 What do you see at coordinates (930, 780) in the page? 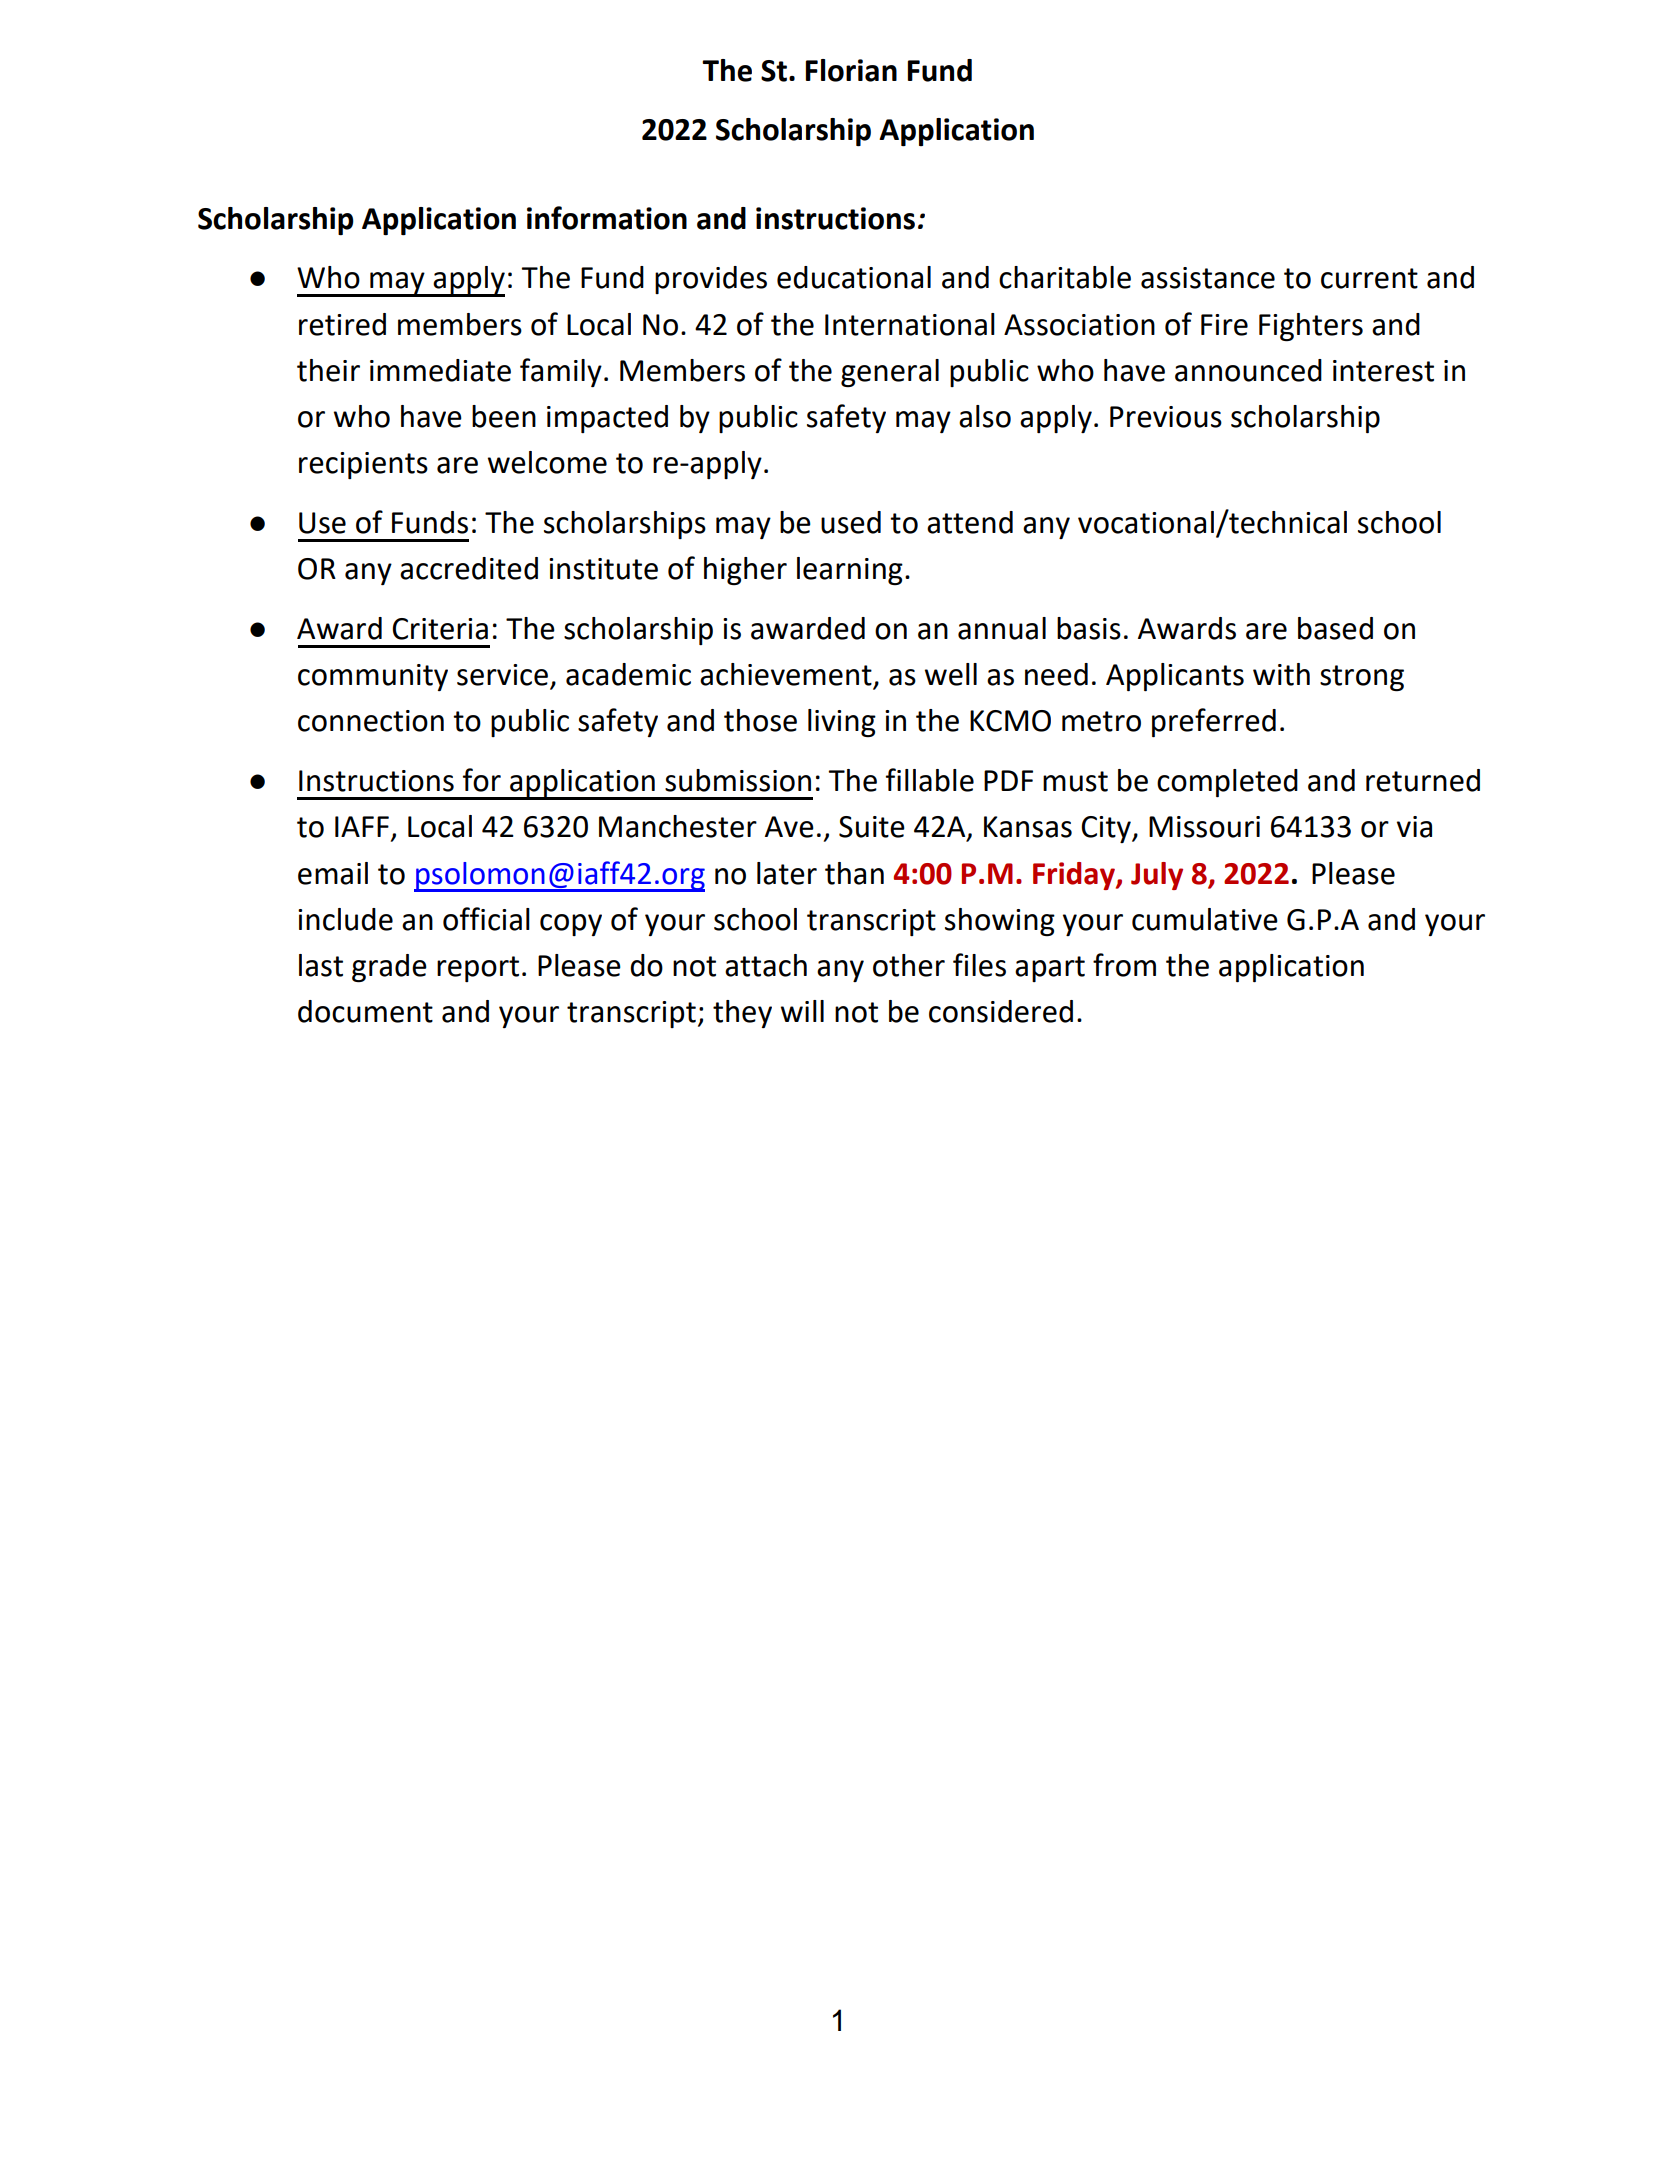
I see `fillable` at bounding box center [930, 780].
